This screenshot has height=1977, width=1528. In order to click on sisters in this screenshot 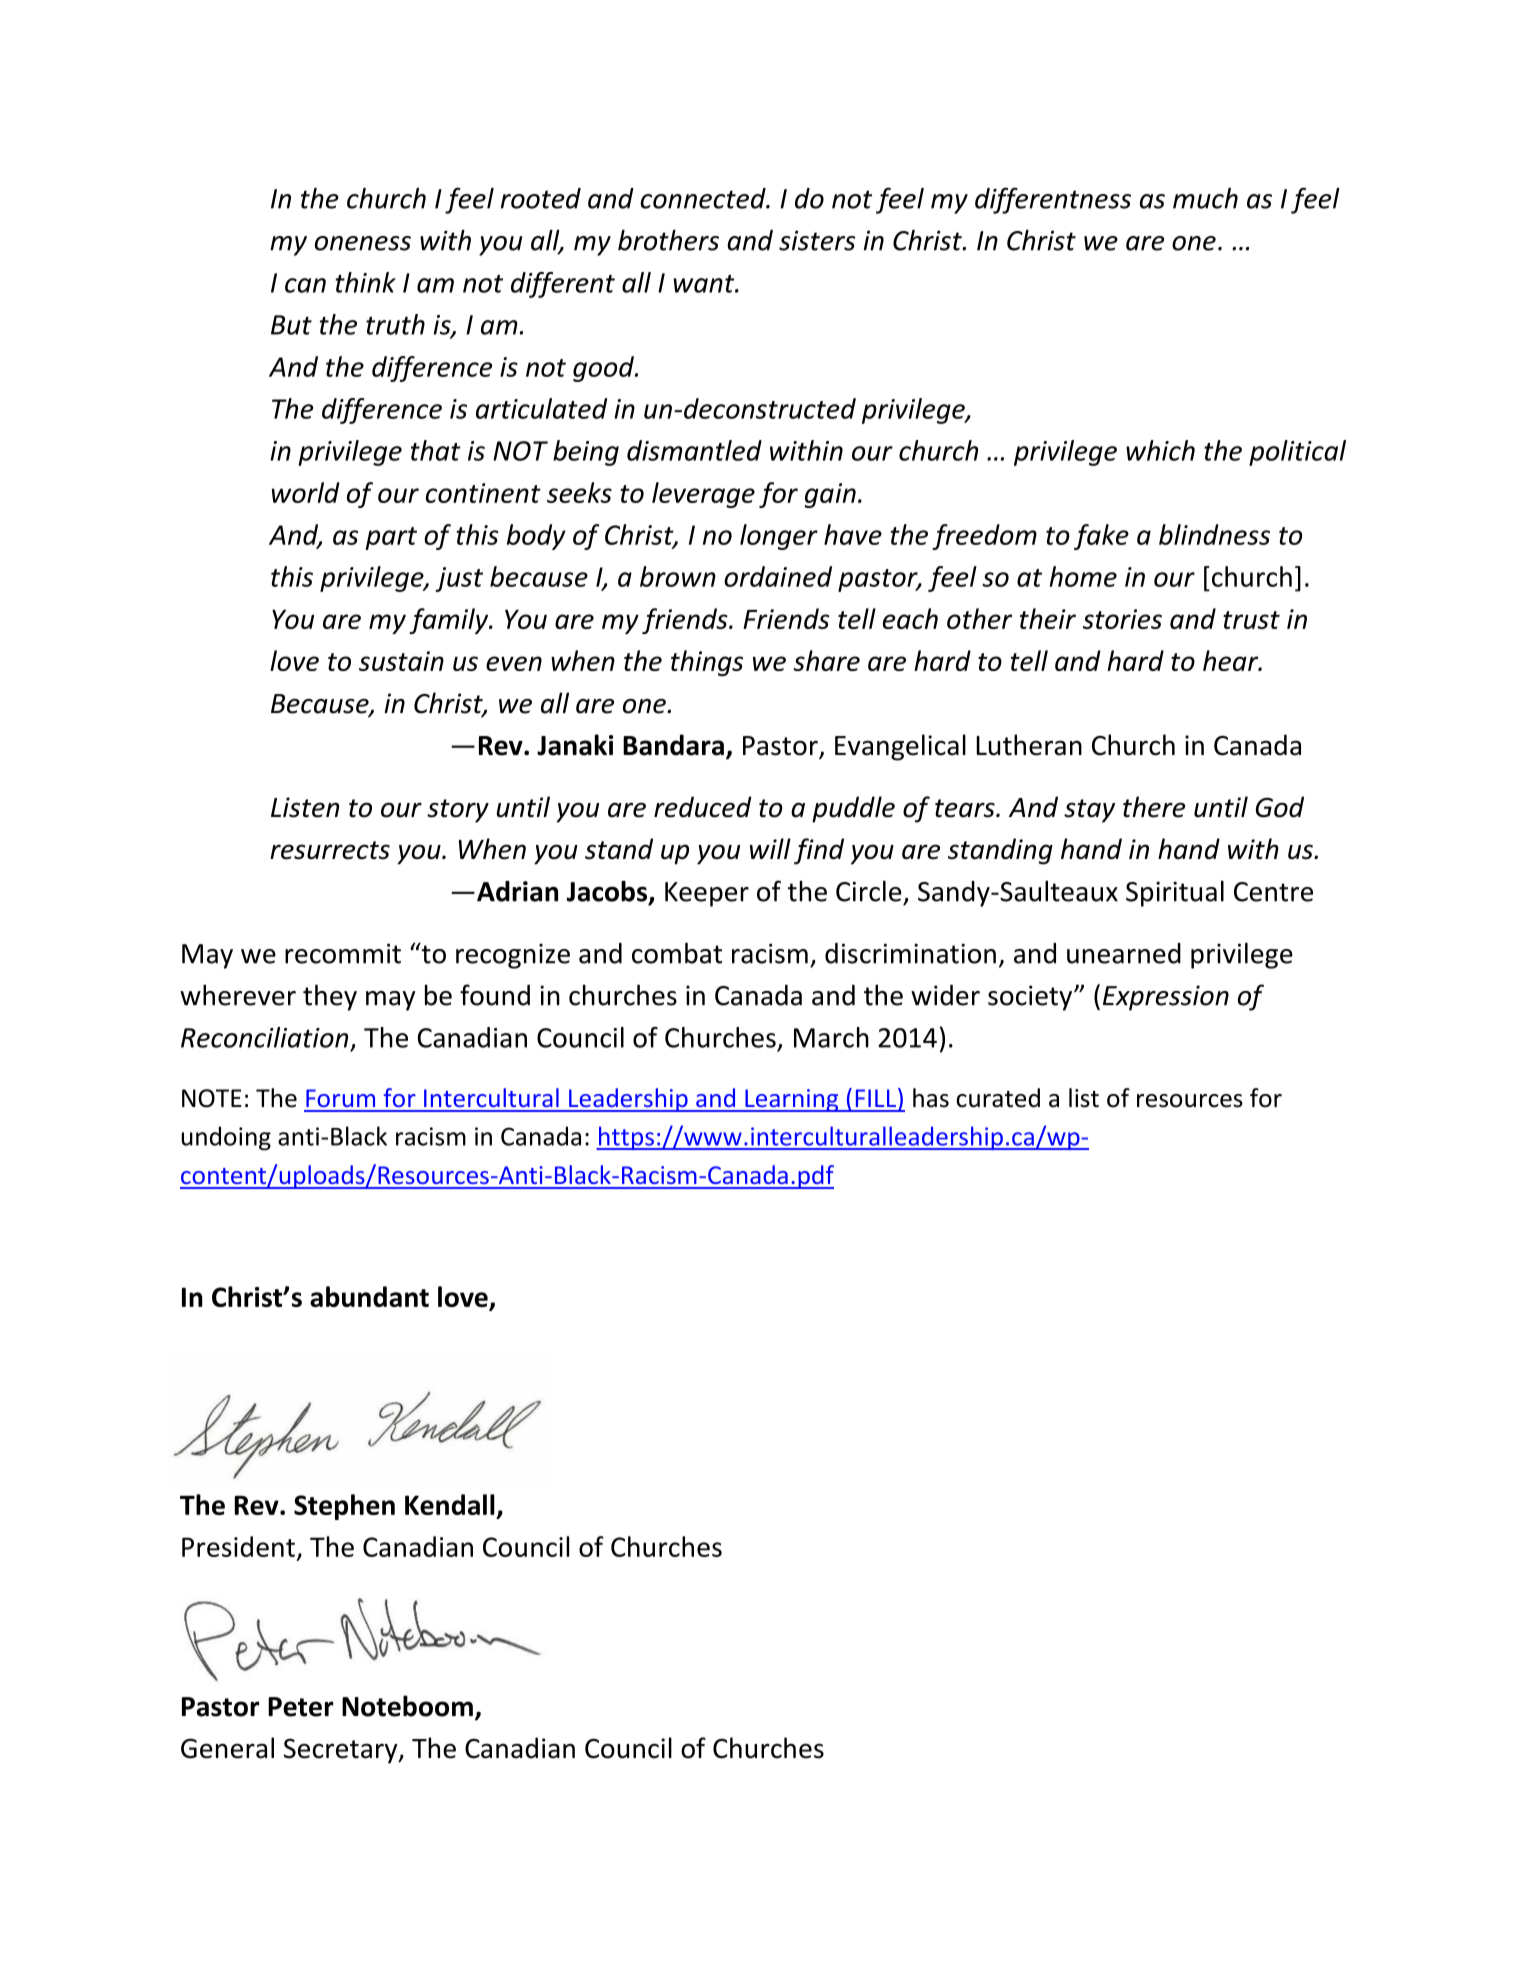, I will do `click(817, 240)`.
